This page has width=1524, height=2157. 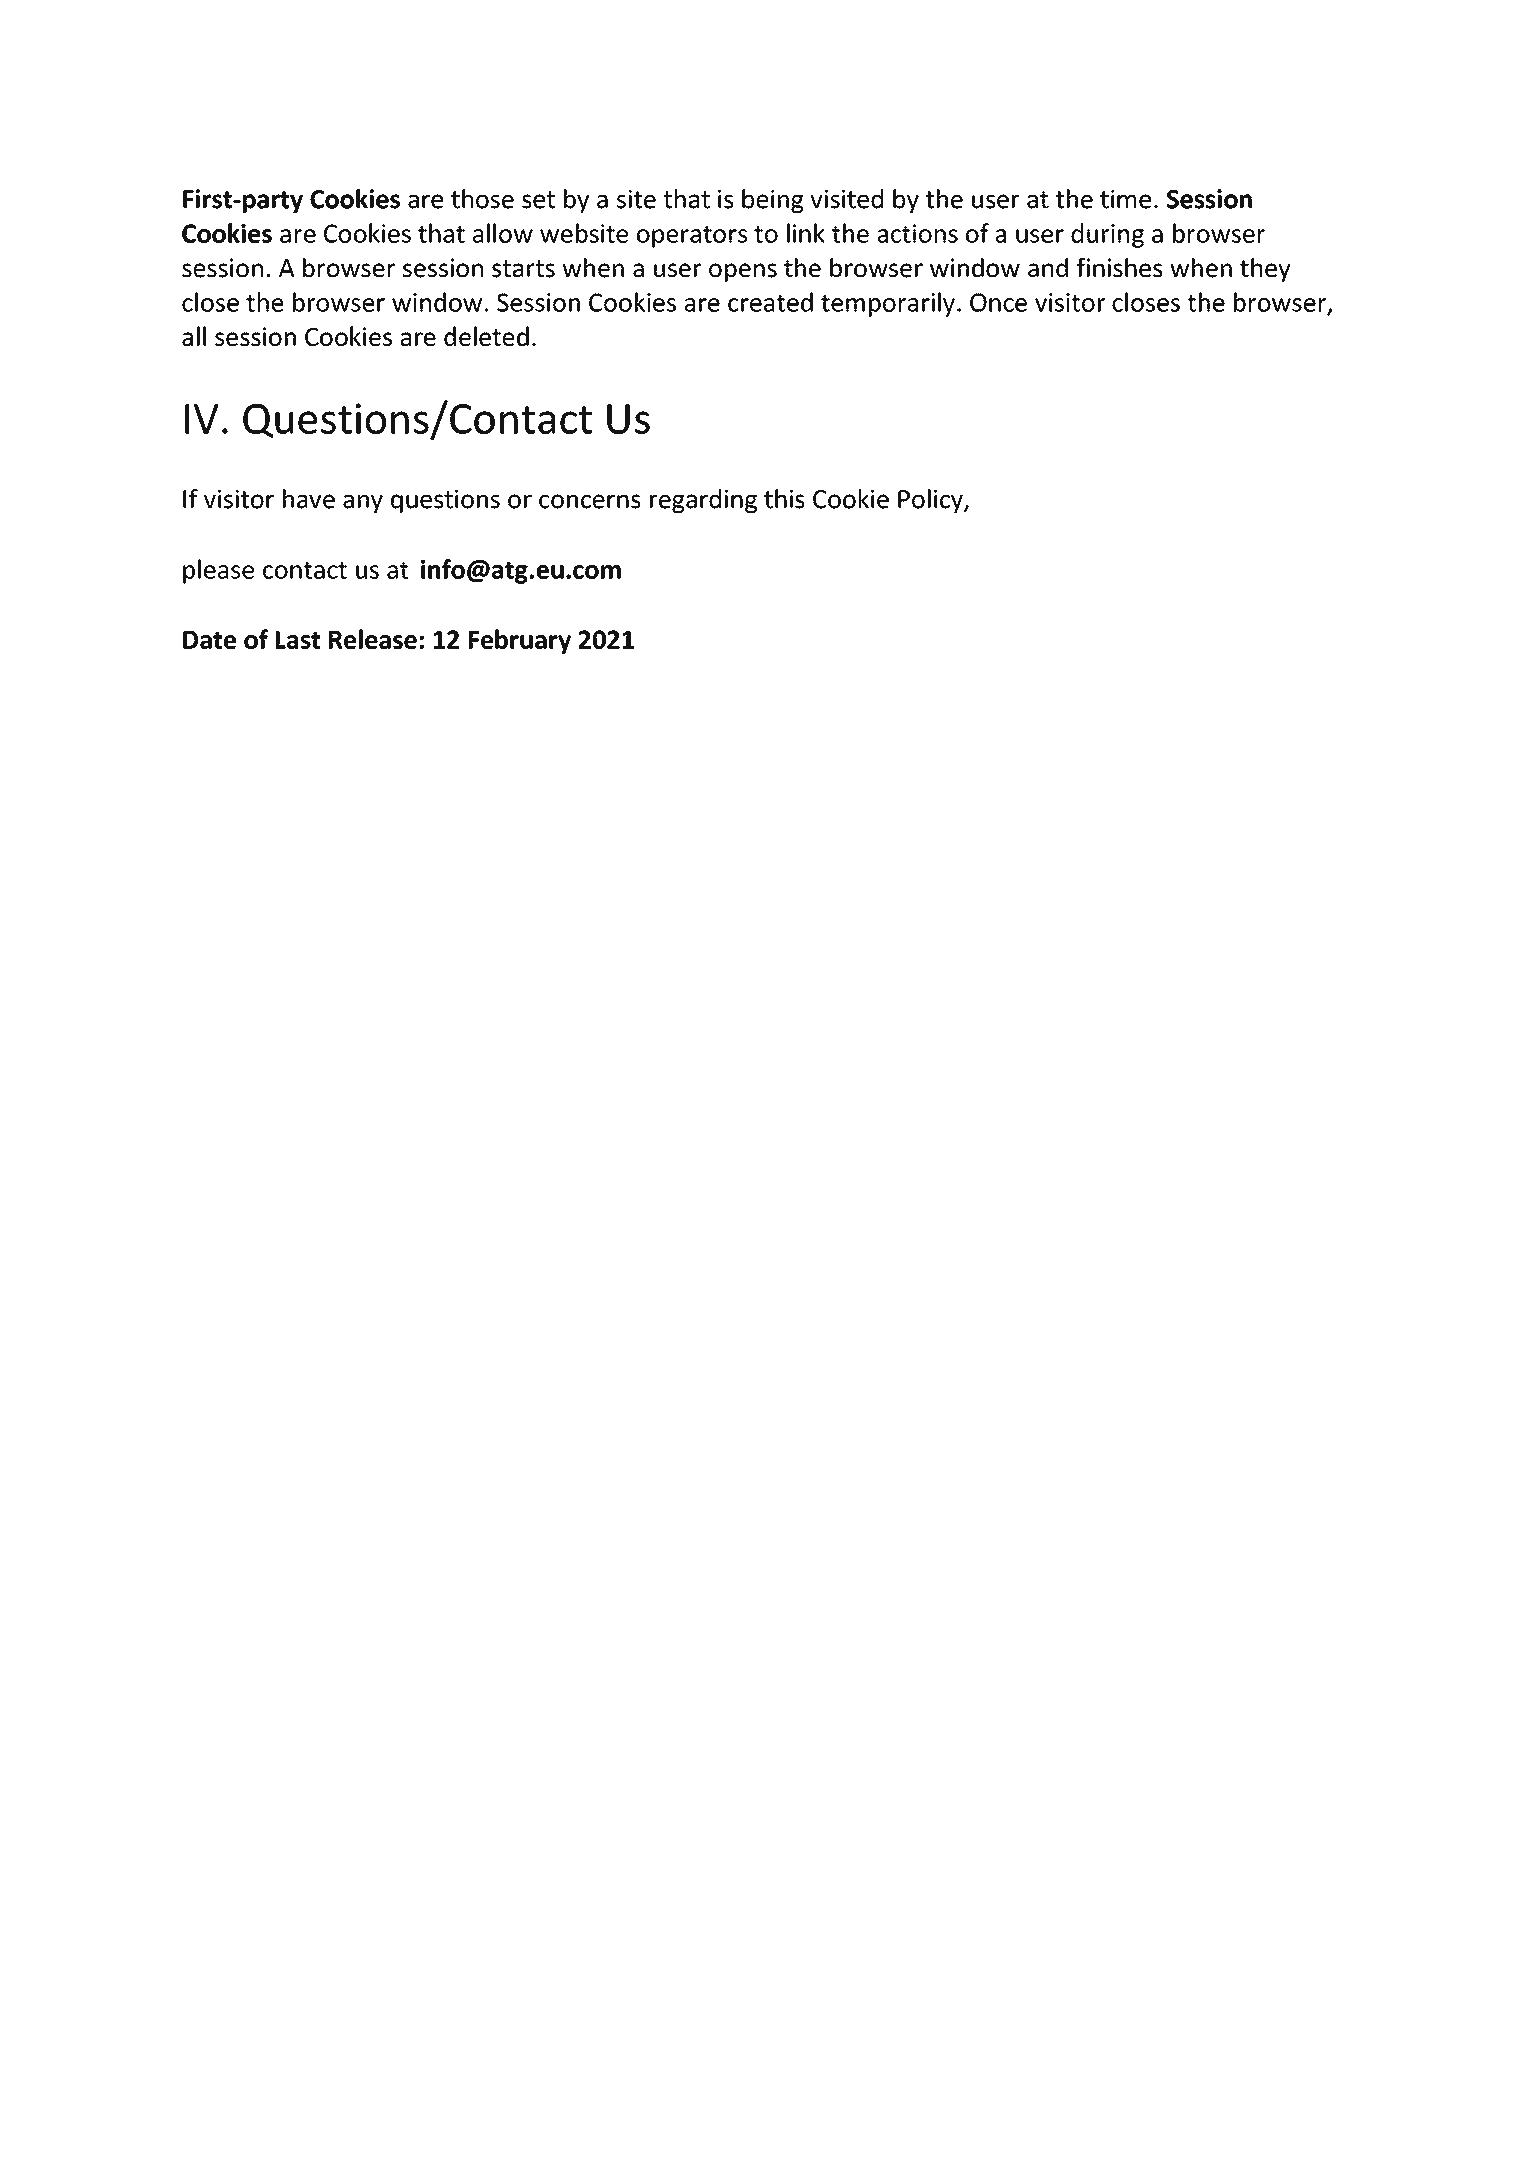 I want to click on February, so click(x=520, y=641).
